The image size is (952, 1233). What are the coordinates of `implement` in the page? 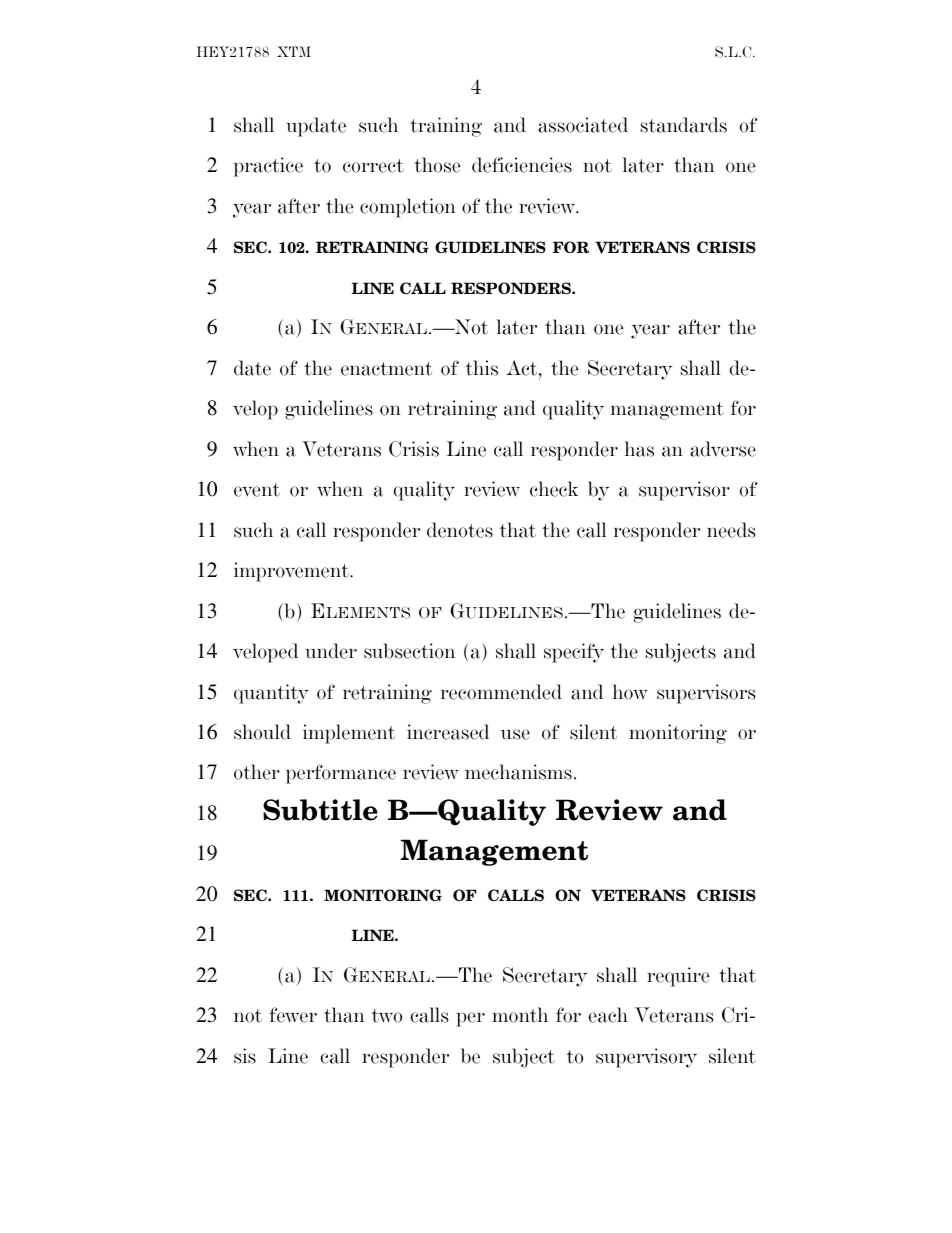 It's located at (349, 734).
